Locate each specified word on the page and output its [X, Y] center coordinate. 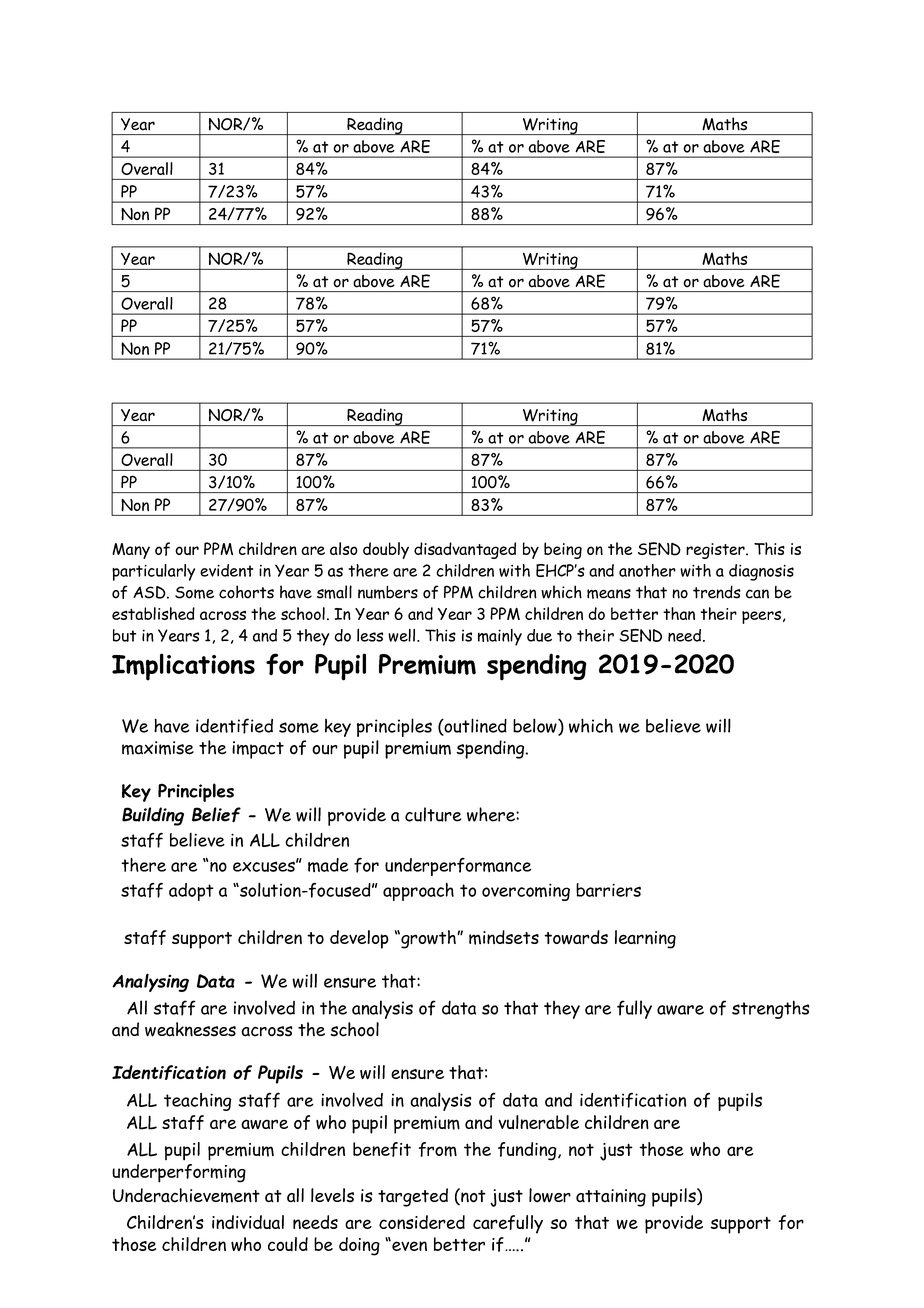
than [679, 613]
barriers [608, 890]
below [536, 726]
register [716, 551]
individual [248, 1222]
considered [422, 1222]
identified [234, 726]
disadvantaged [465, 550]
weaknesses [190, 1029]
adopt [191, 892]
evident [226, 570]
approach [418, 892]
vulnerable [538, 1122]
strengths [771, 1009]
